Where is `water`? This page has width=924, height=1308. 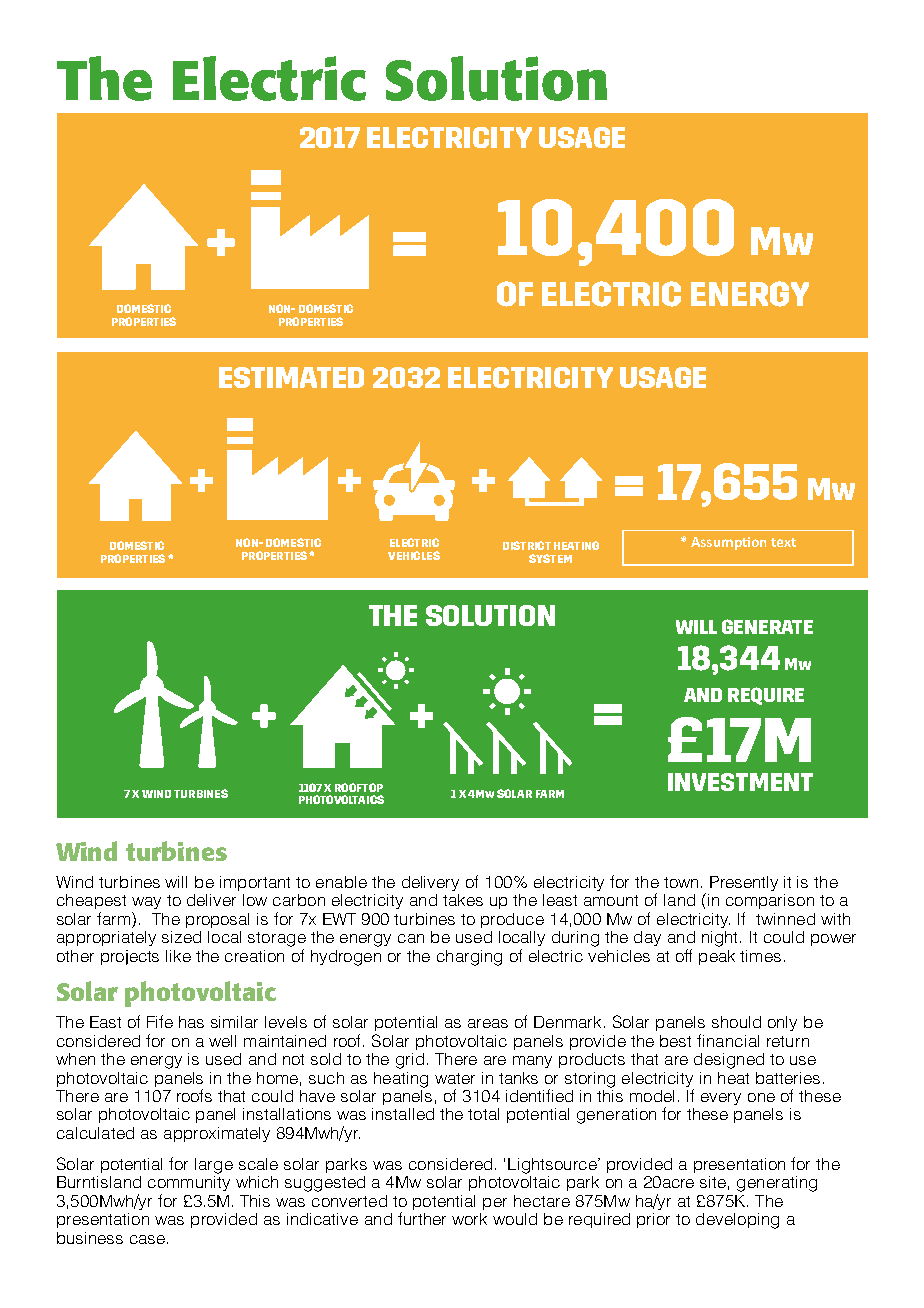 water is located at coordinates (455, 1078).
